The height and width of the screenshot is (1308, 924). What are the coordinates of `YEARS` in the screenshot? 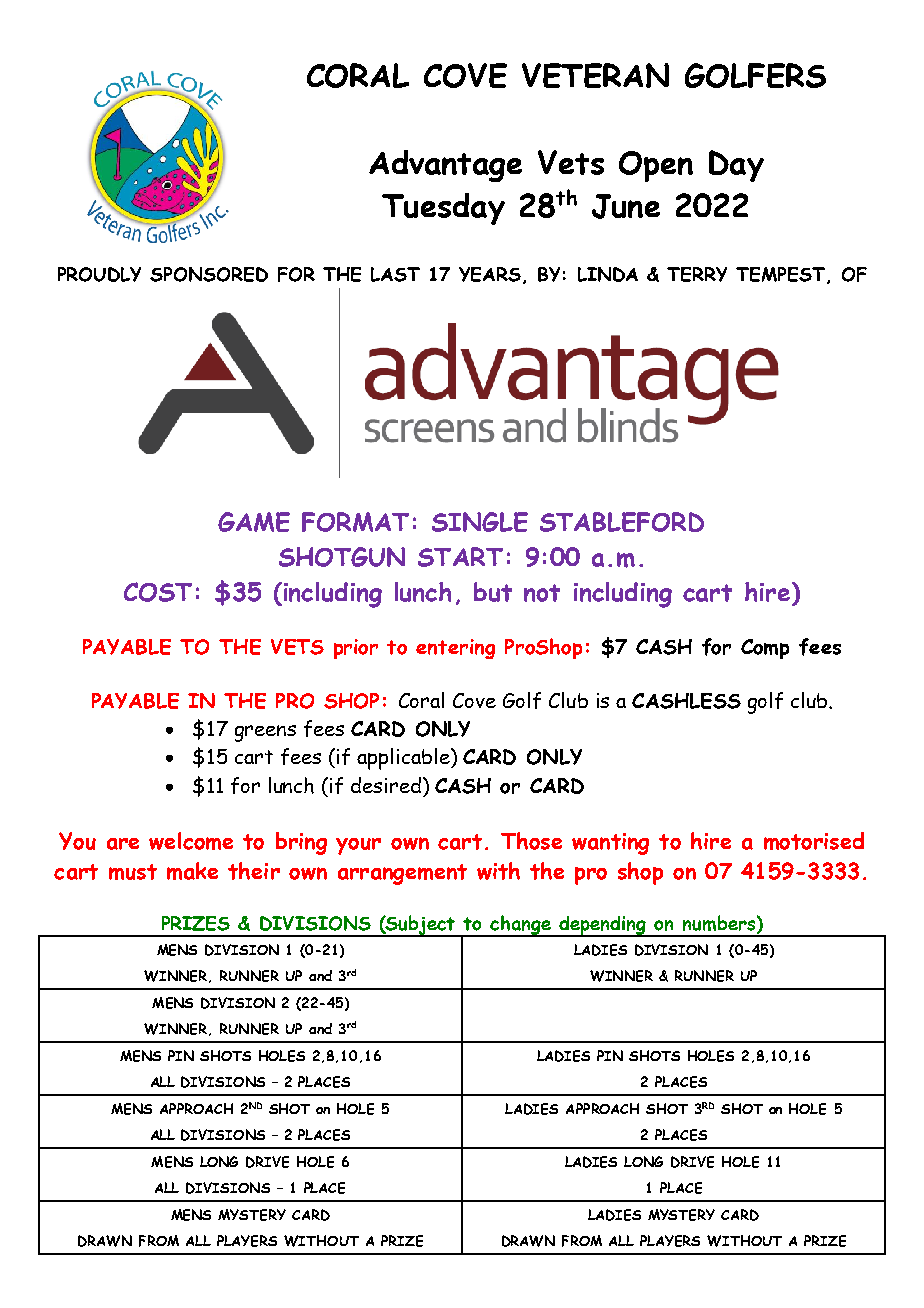 It's located at (490, 274).
